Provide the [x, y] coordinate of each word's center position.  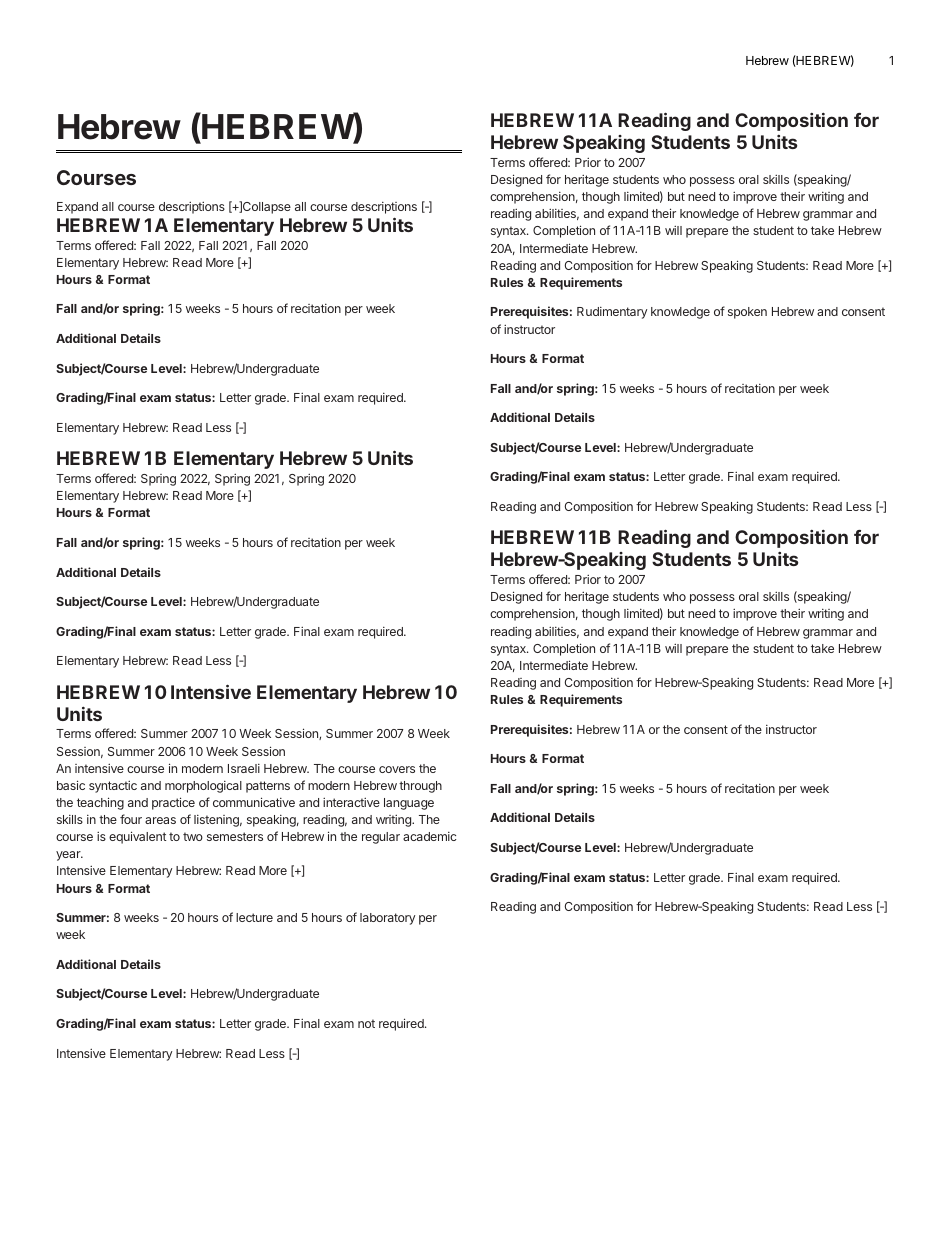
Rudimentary [612, 313]
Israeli [244, 768]
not [366, 1023]
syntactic [113, 786]
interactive [351, 802]
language [409, 804]
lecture [254, 917]
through [420, 787]
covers [397, 769]
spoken [747, 313]
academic [429, 836]
